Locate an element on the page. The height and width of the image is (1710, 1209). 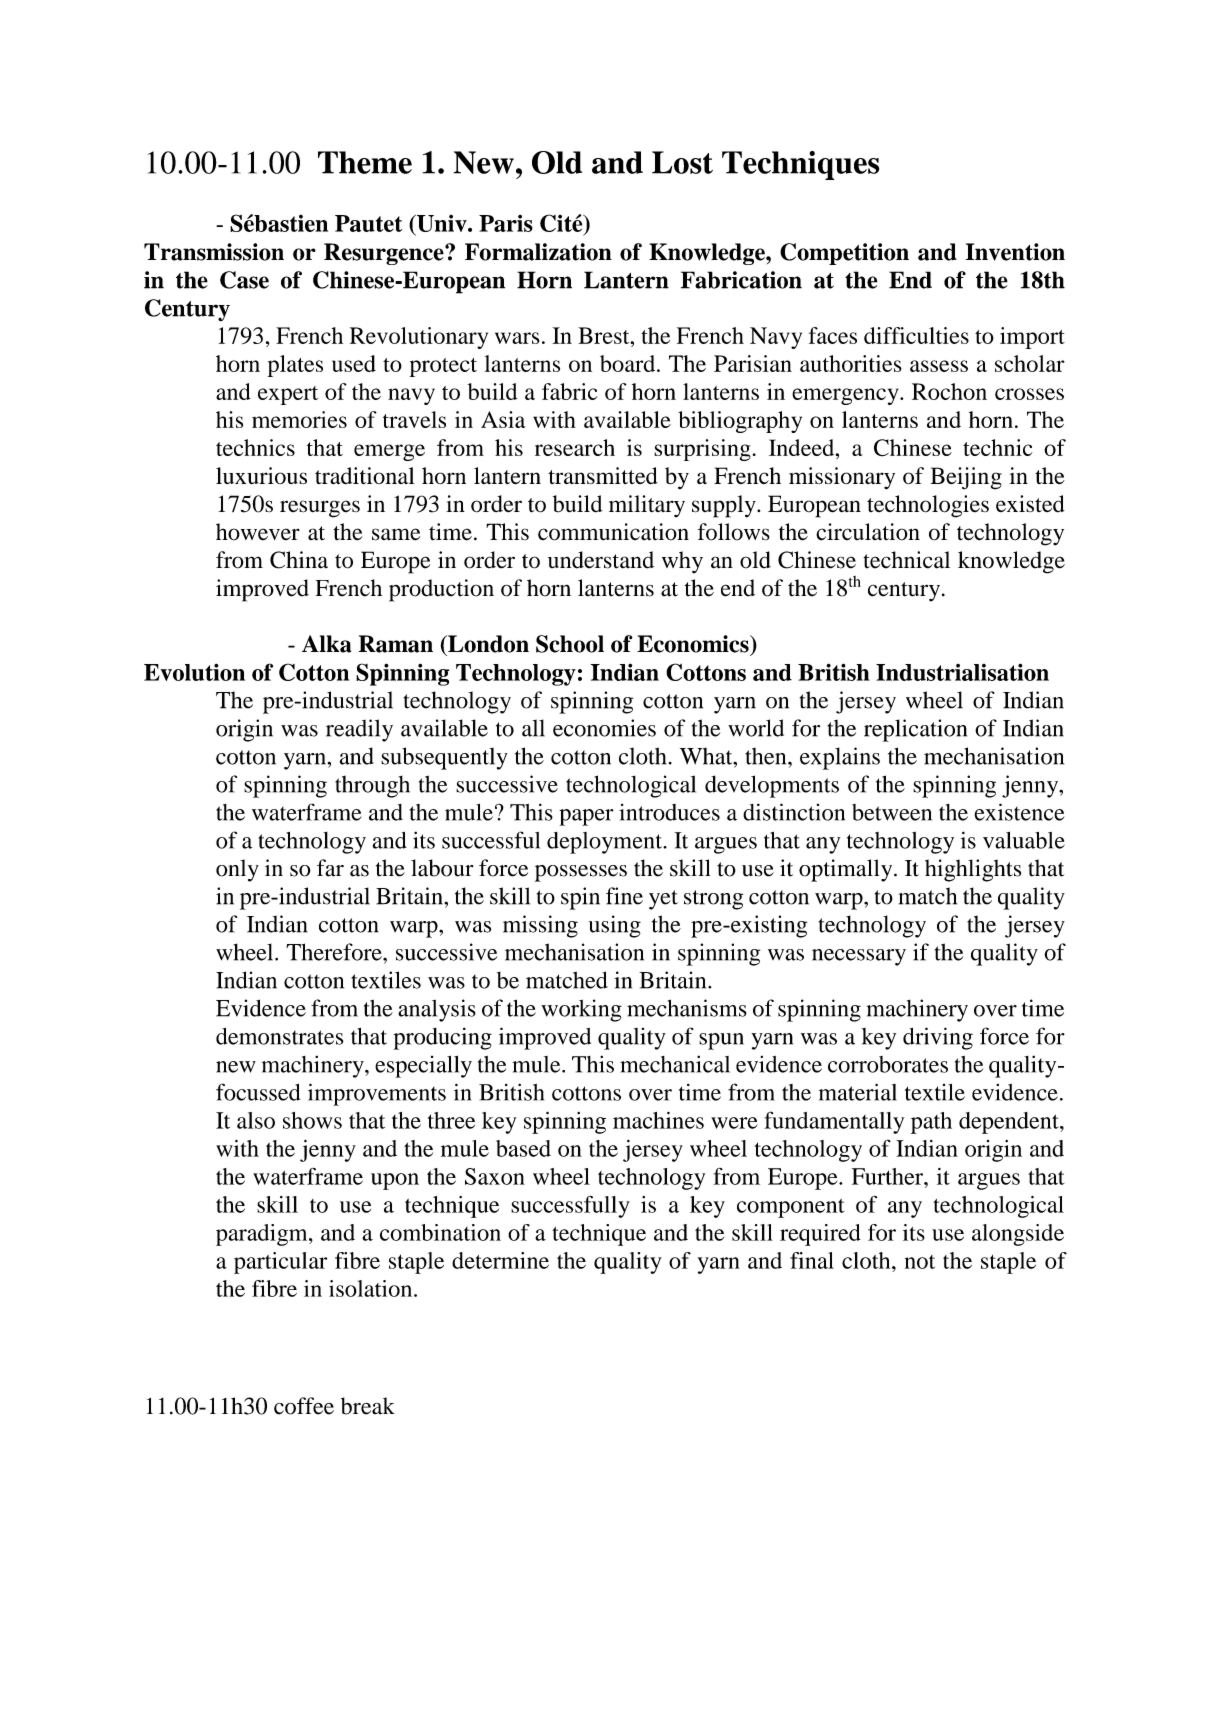
China is located at coordinates (299, 560).
